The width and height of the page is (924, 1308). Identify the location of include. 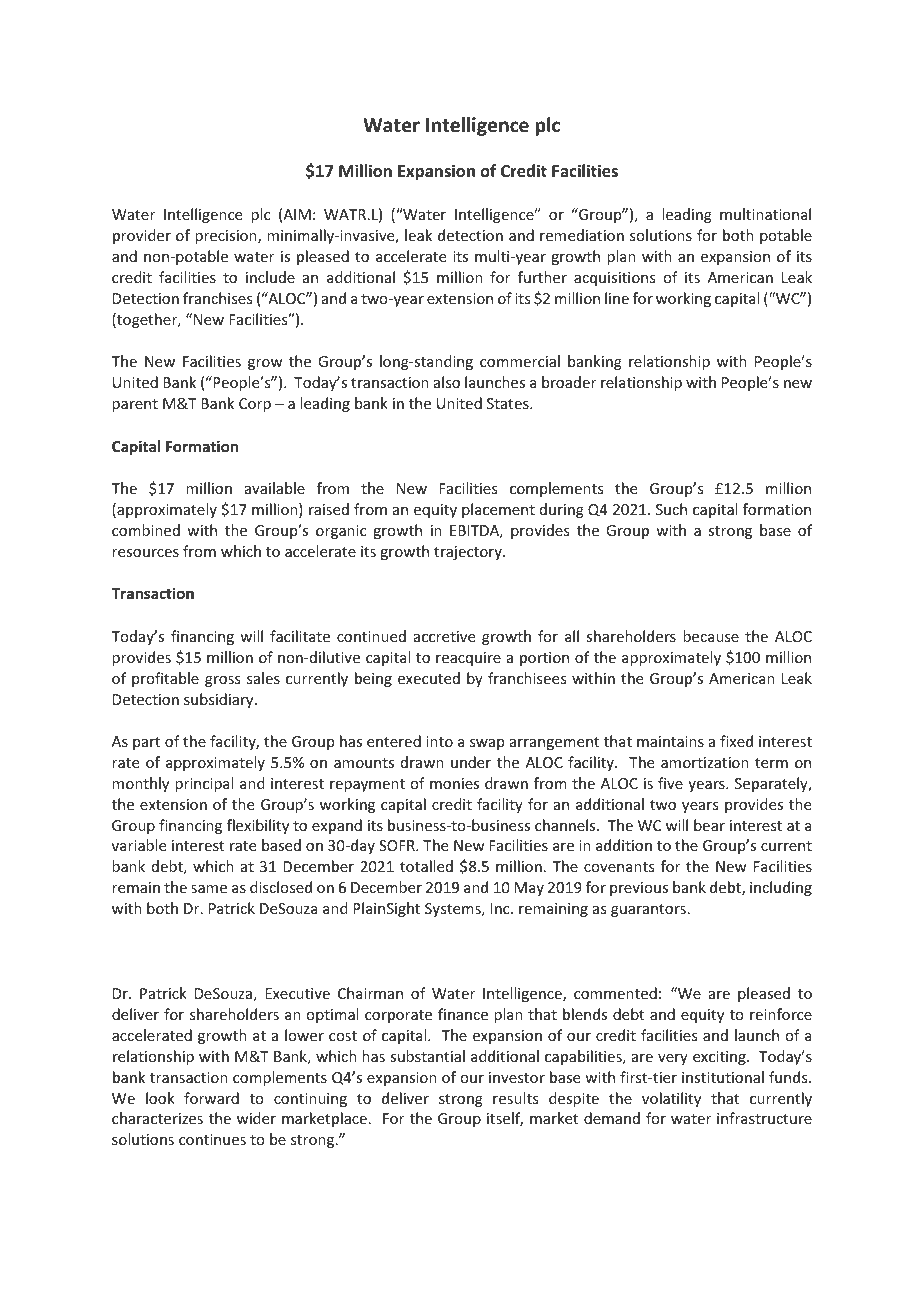
(270, 277).
